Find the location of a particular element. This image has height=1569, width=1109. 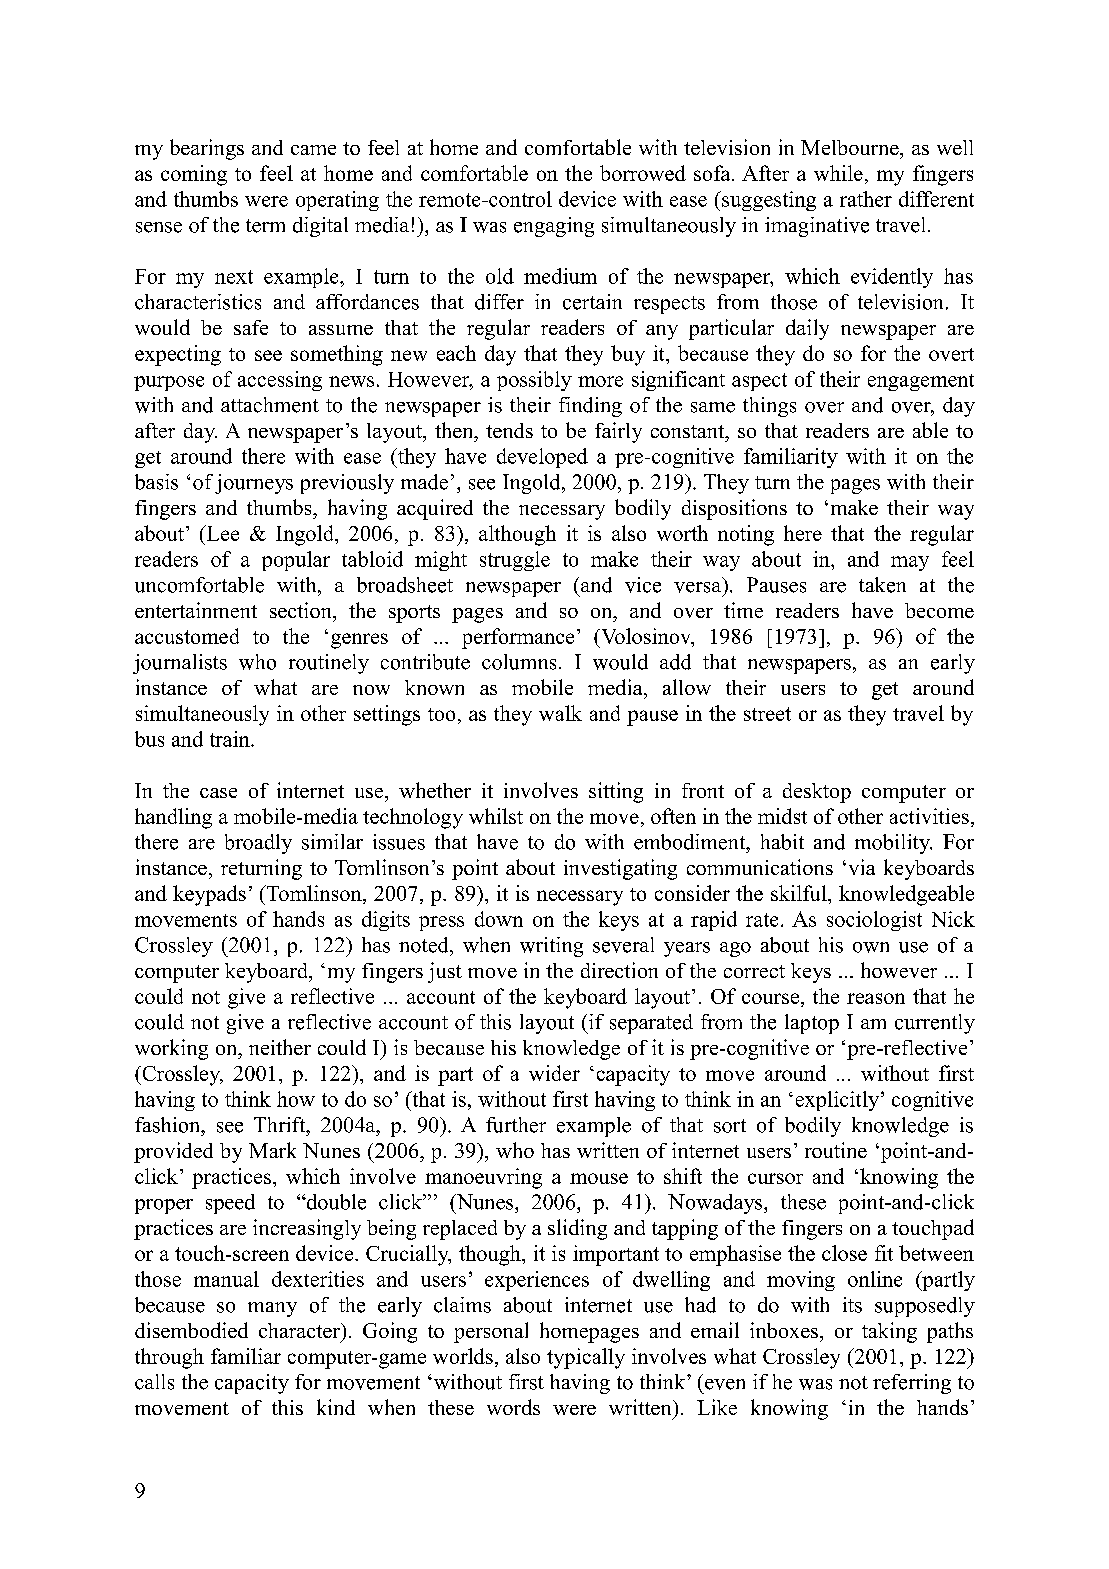

disembodied is located at coordinates (191, 1330).
